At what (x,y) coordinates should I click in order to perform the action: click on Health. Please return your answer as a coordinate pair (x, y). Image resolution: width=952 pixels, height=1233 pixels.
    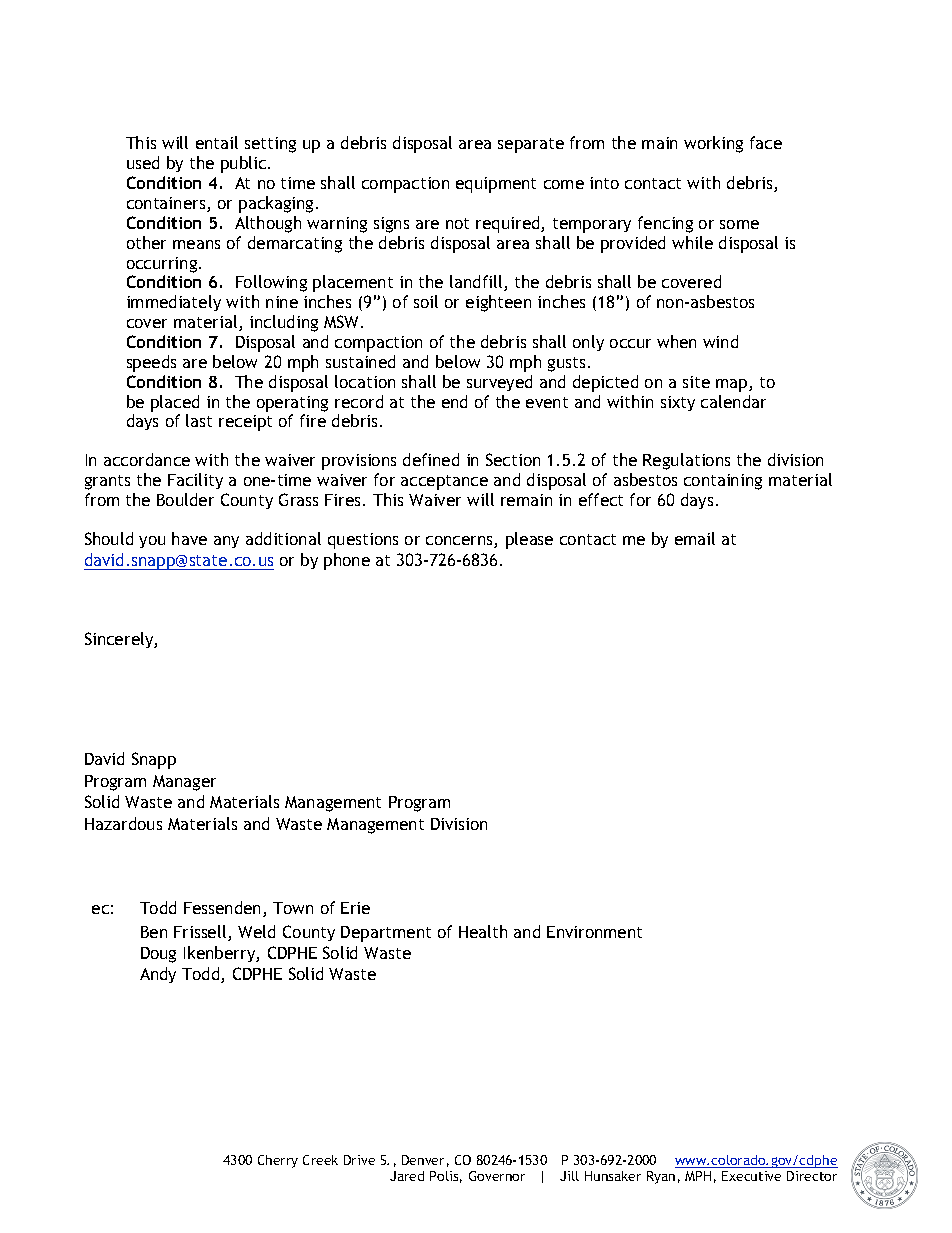
    Looking at the image, I should click on (483, 931).
